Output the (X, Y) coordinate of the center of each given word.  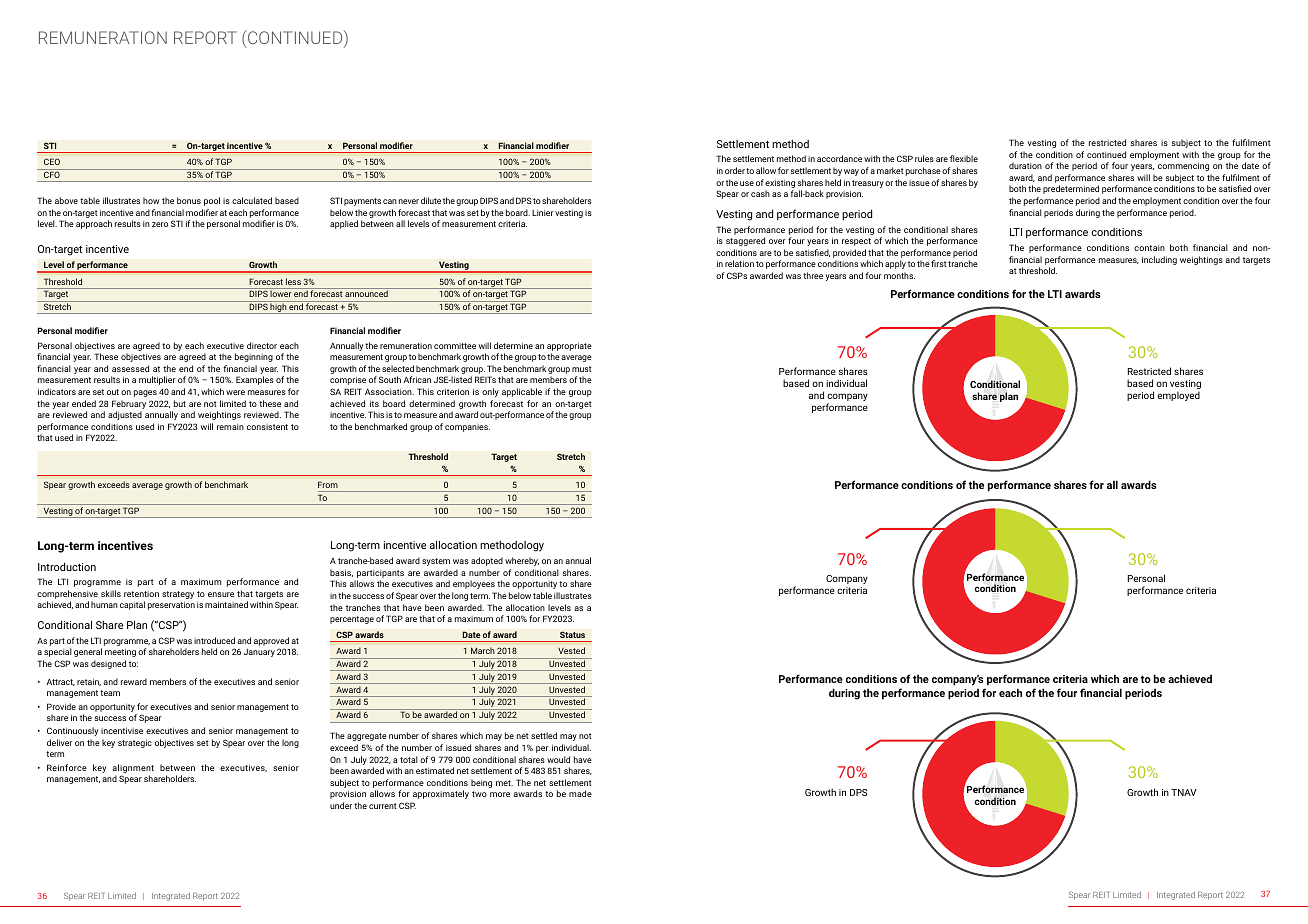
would (558, 759)
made (580, 793)
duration (1025, 165)
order (735, 170)
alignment (133, 768)
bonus (189, 200)
